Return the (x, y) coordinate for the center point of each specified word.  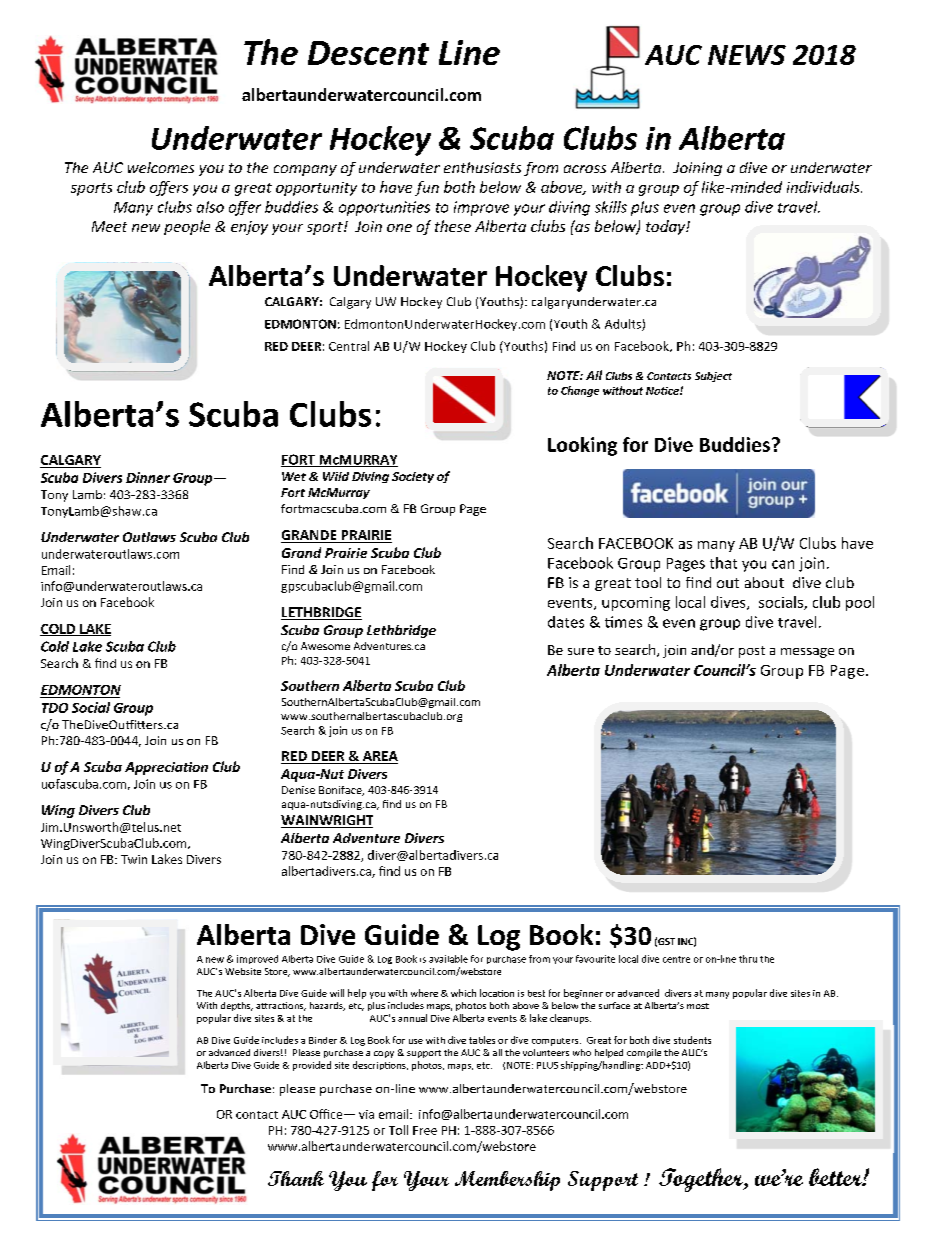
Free (425, 1130)
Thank (296, 1178)
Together (702, 1180)
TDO (55, 708)
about (764, 582)
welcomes (161, 167)
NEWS (747, 55)
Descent (368, 53)
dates (566, 622)
